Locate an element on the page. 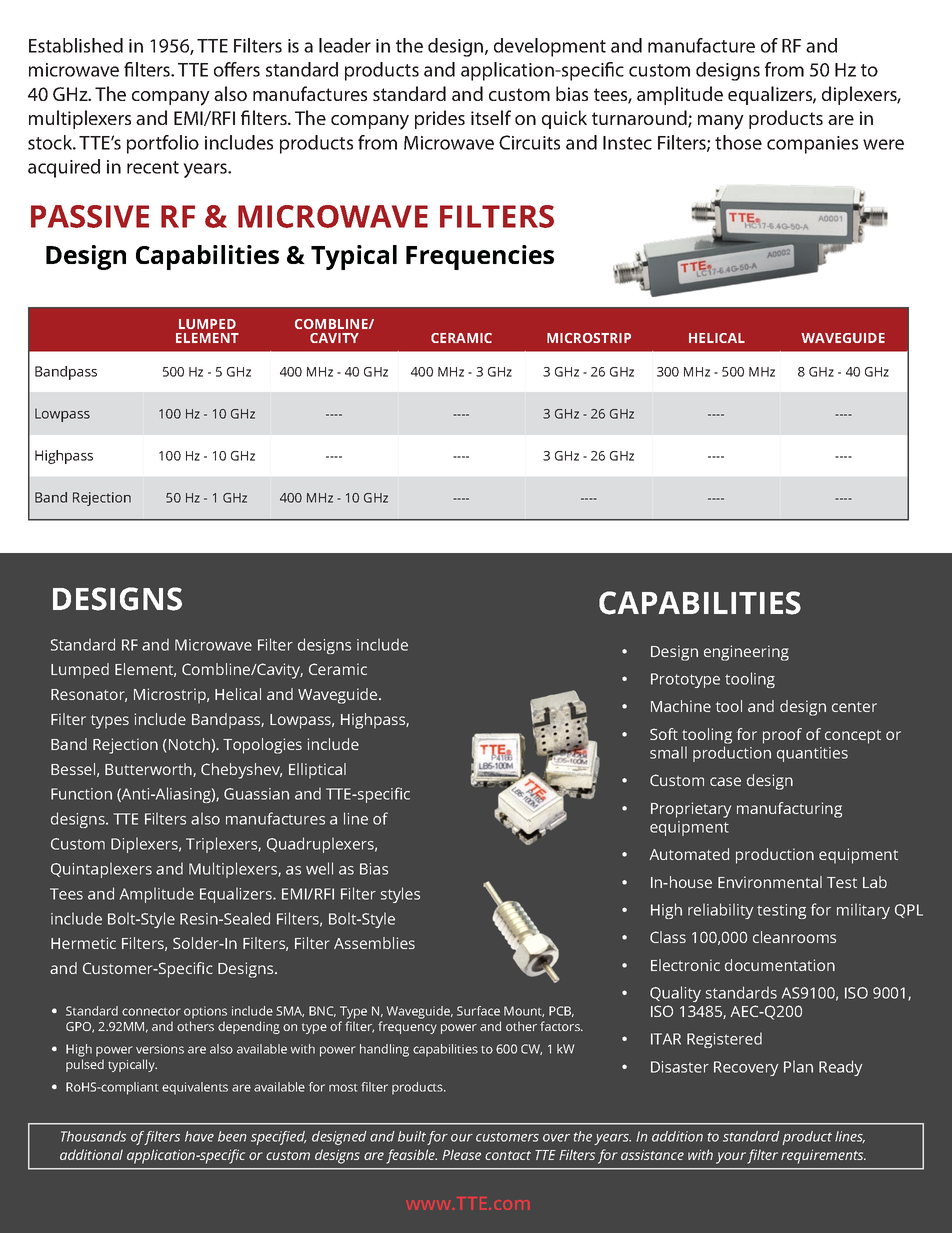  itself is located at coordinates (491, 117).
